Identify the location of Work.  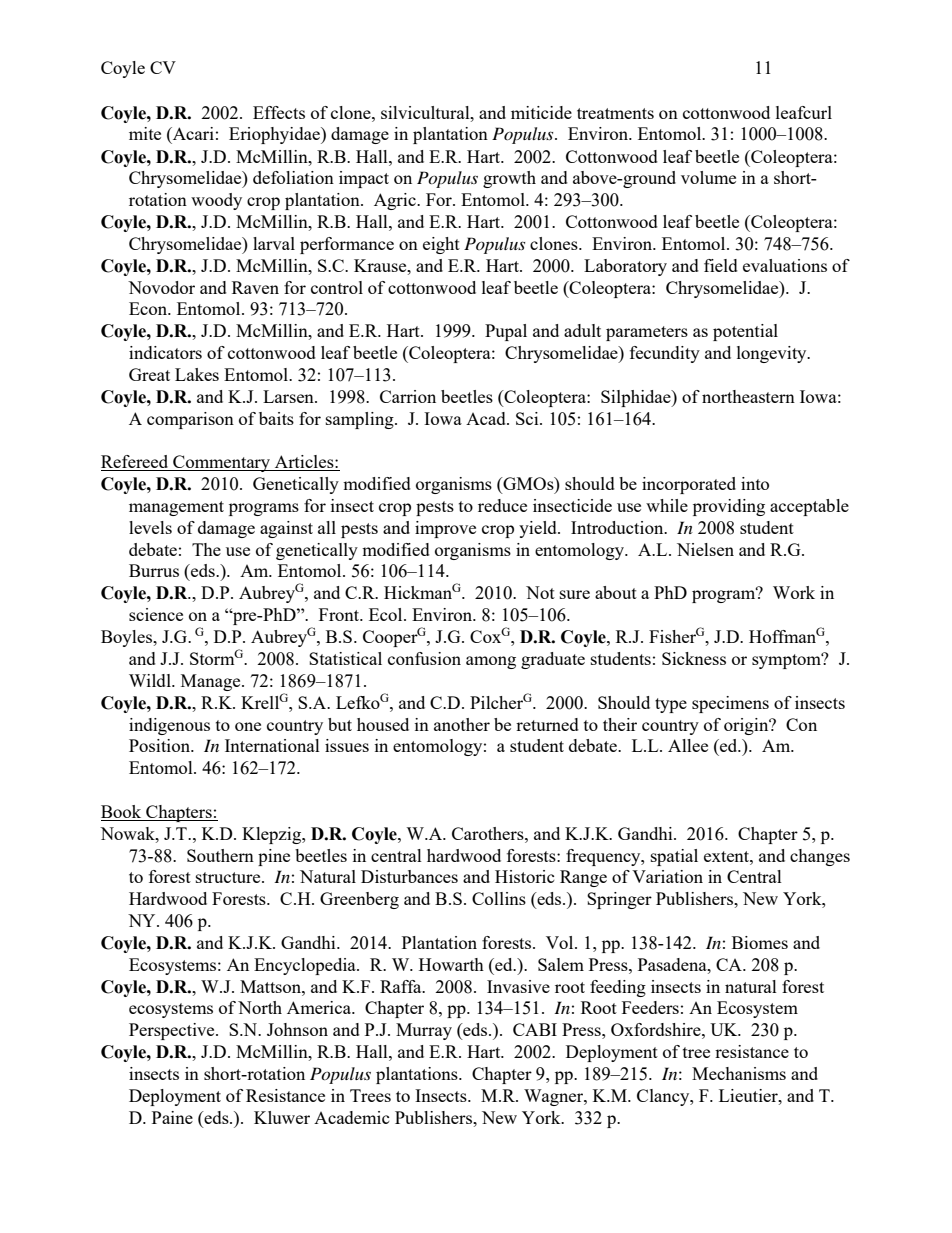
(794, 592).
